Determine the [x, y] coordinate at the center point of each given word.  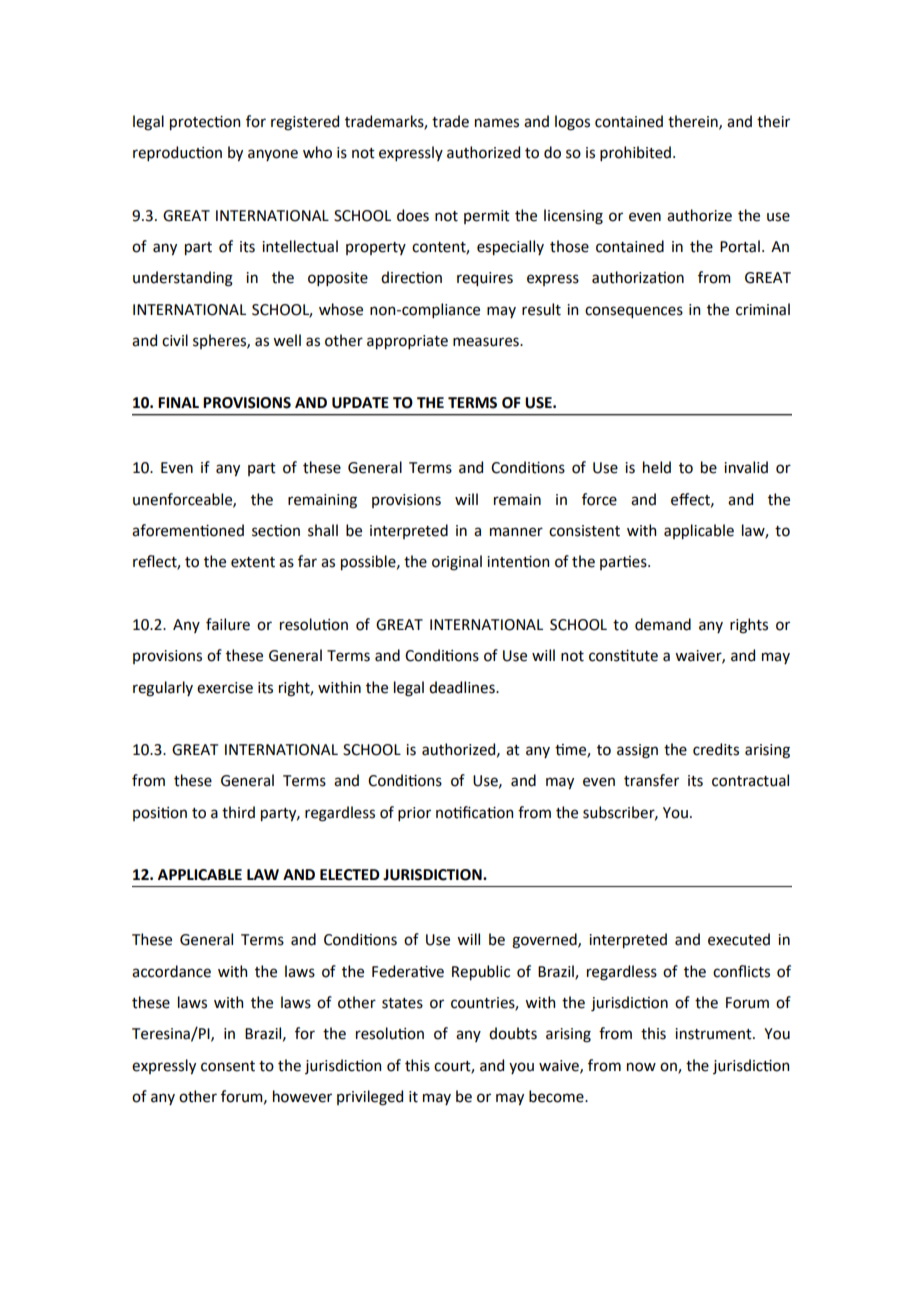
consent [228, 1066]
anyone [273, 155]
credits [716, 749]
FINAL [178, 402]
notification [474, 812]
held [657, 467]
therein [694, 122]
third [238, 812]
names [497, 123]
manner [516, 532]
